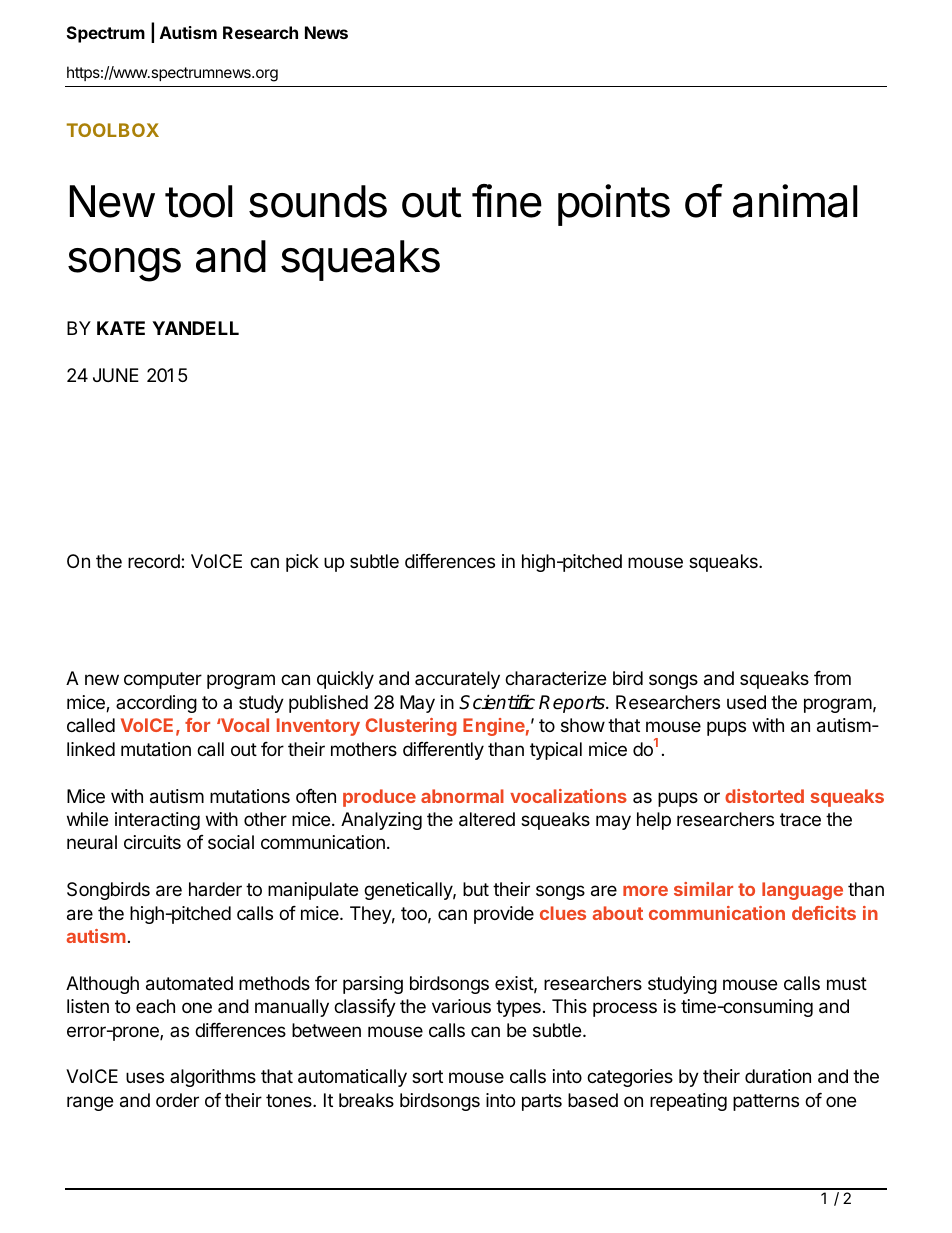 The image size is (952, 1233). What do you see at coordinates (318, 201) in the image?
I see `sounds` at bounding box center [318, 201].
